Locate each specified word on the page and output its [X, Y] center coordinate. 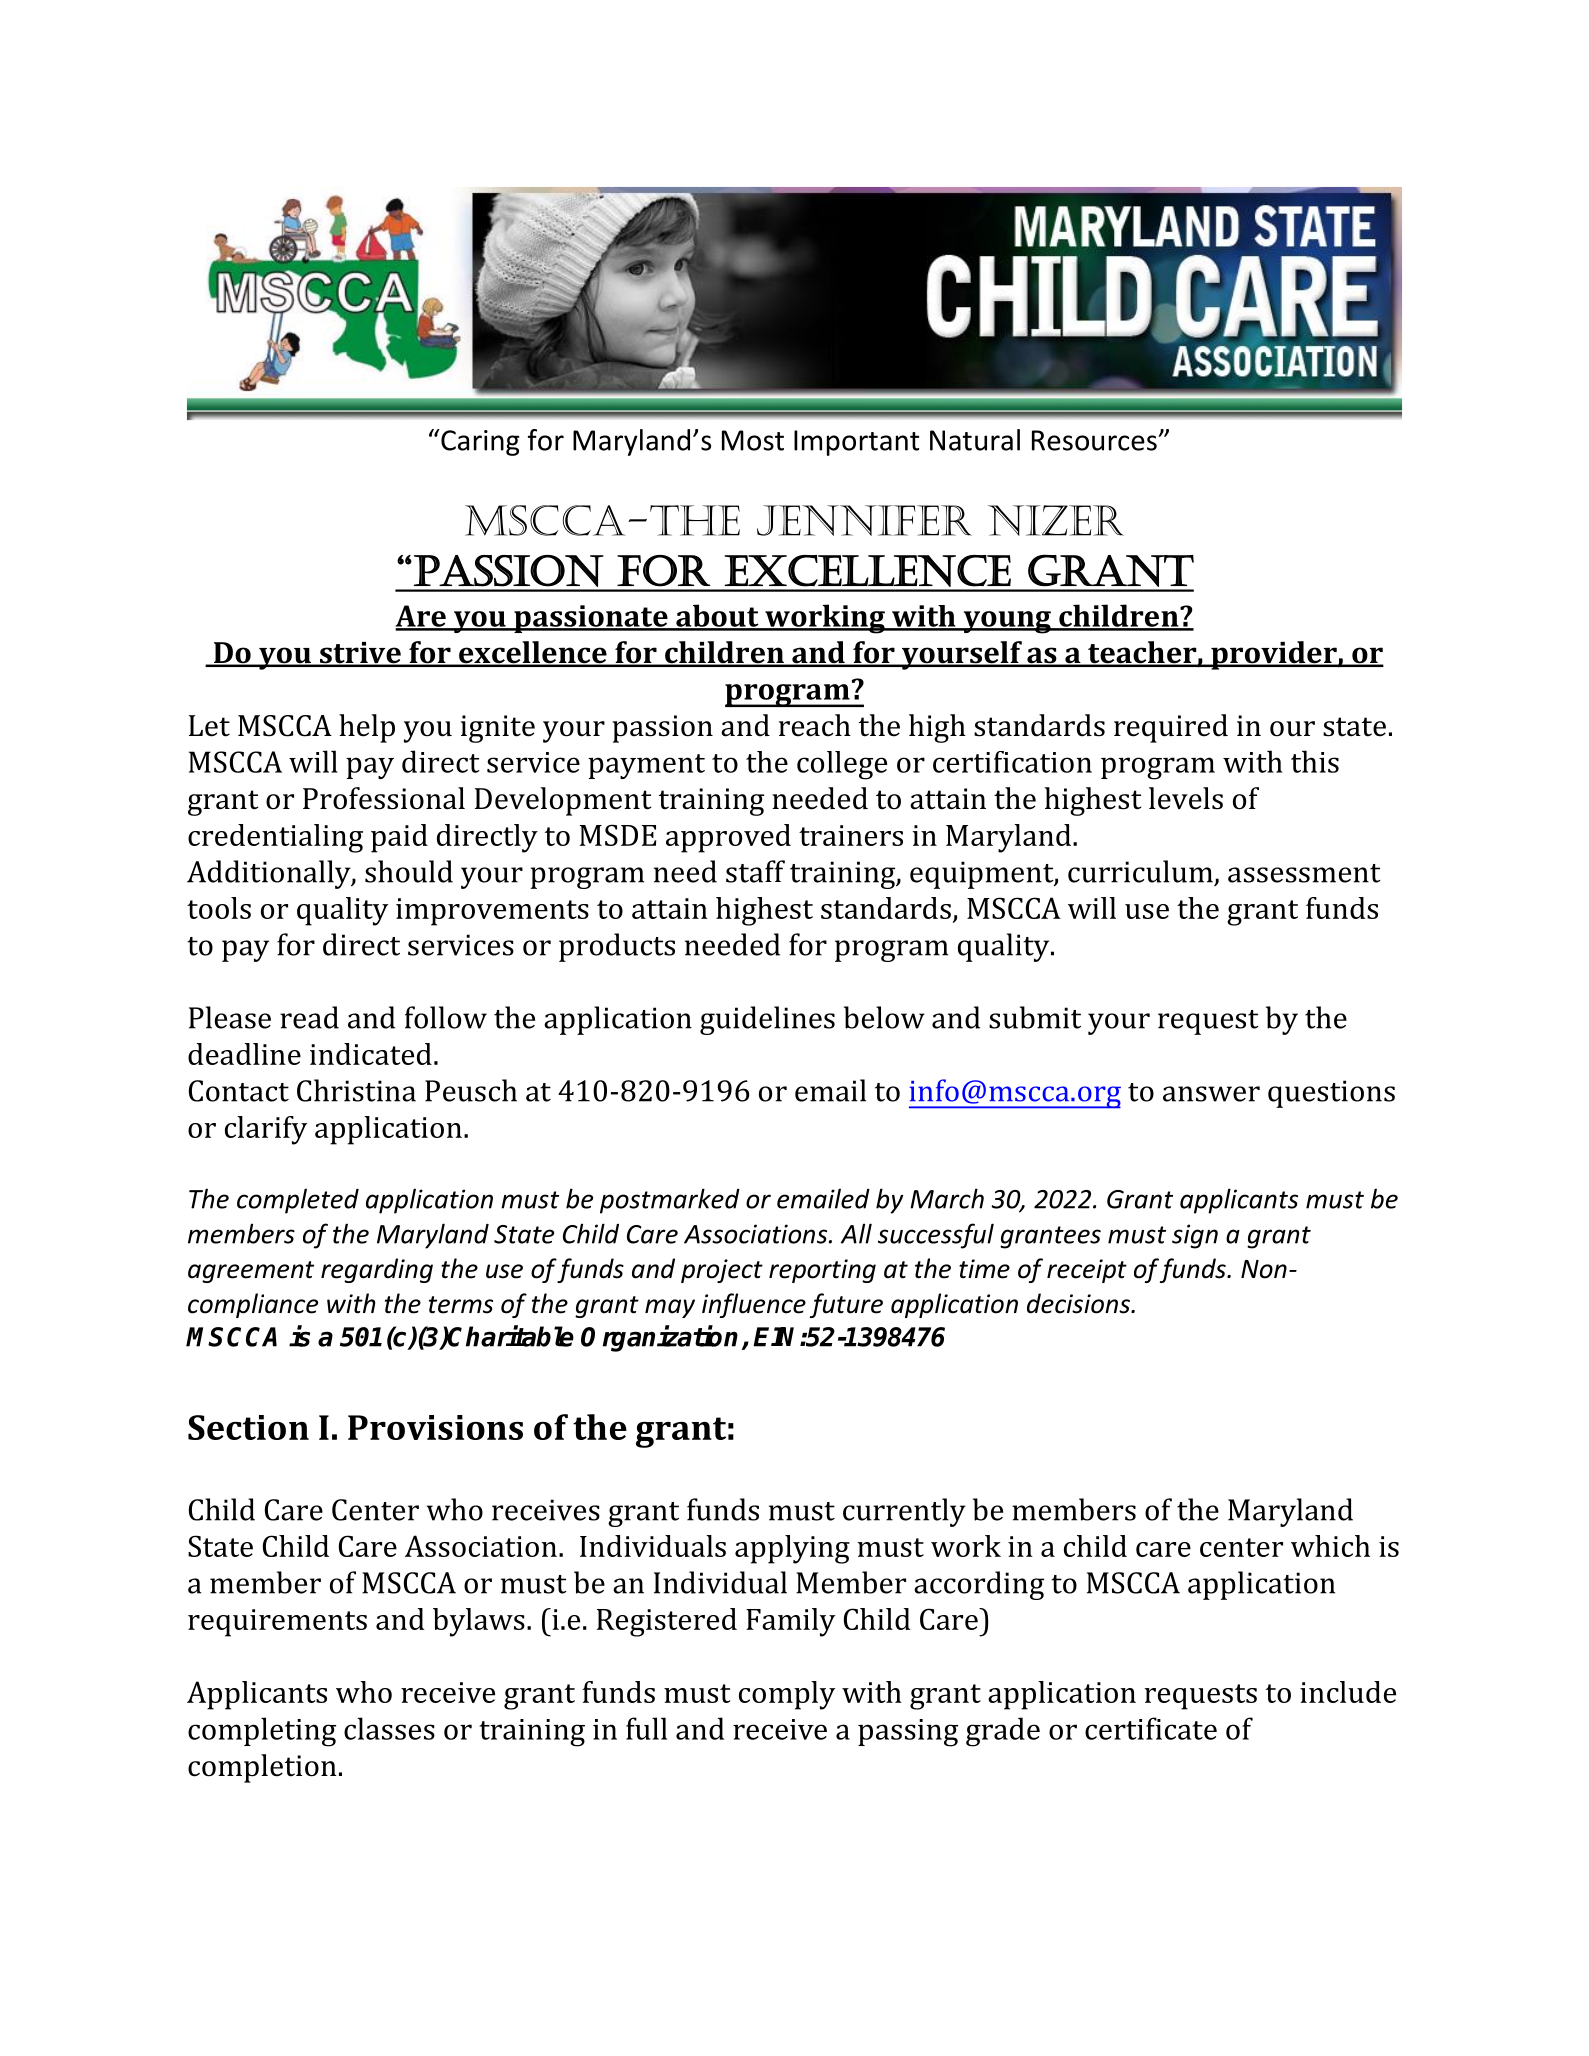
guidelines [767, 1020]
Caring [479, 442]
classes [389, 1728]
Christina [356, 1090]
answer [1211, 1094]
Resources [1094, 440]
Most [753, 440]
